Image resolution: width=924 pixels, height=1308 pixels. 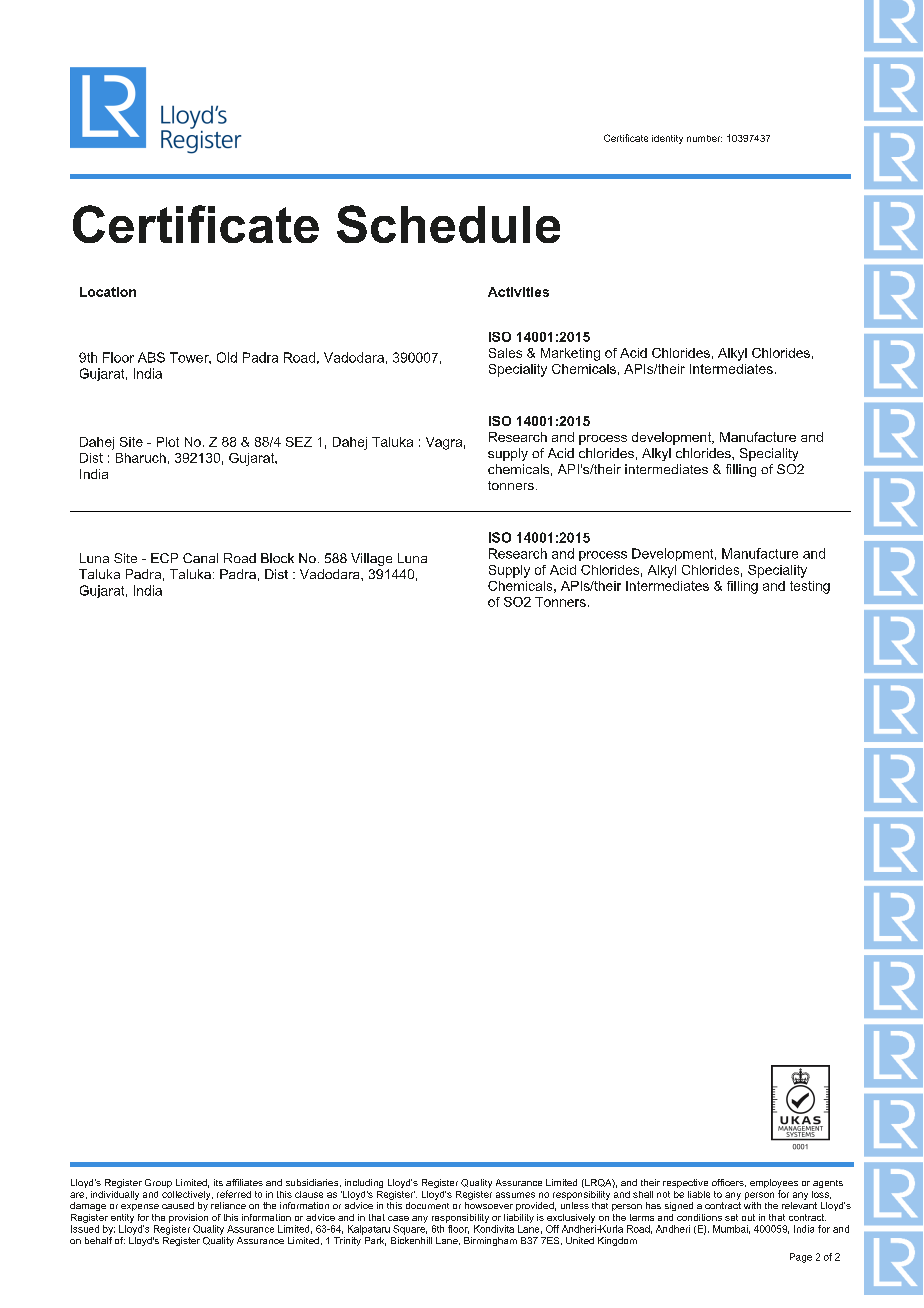 What do you see at coordinates (371, 559) in the screenshot?
I see `Village` at bounding box center [371, 559].
